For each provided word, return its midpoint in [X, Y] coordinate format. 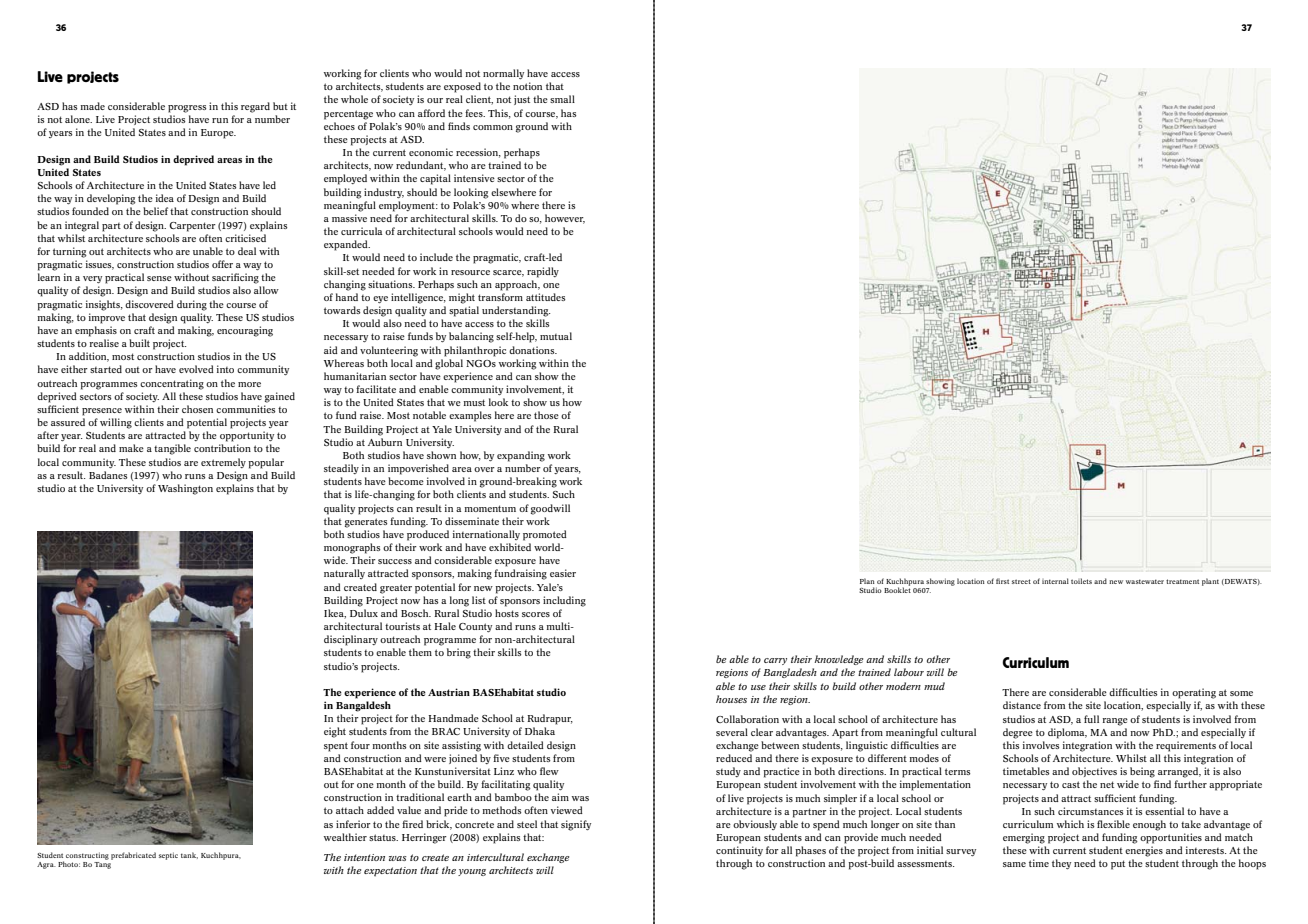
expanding [521, 456]
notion [527, 86]
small [562, 99]
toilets [1081, 581]
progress [187, 109]
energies [1144, 851]
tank [189, 855]
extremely [223, 463]
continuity [739, 851]
